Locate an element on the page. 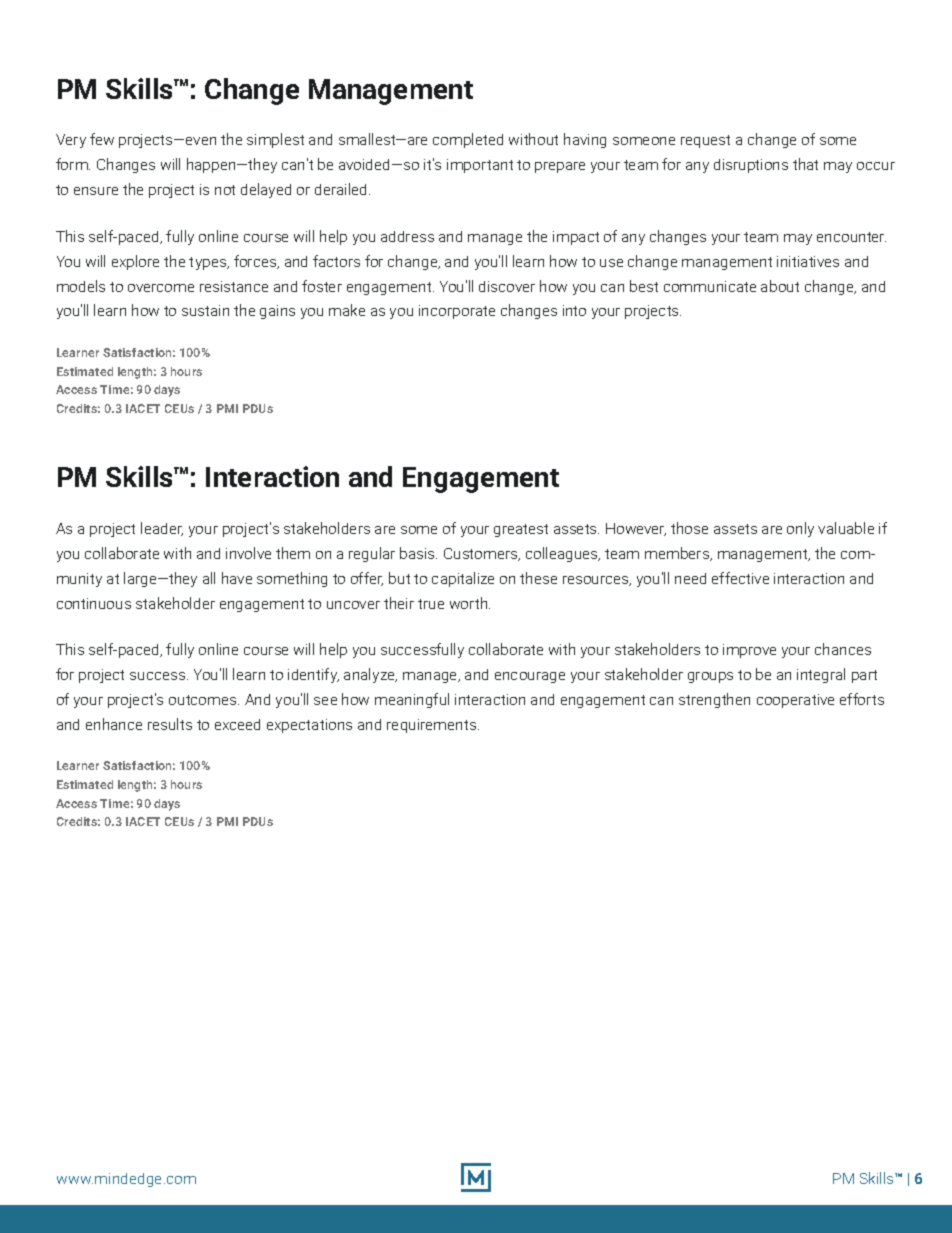  about is located at coordinates (780, 286).
